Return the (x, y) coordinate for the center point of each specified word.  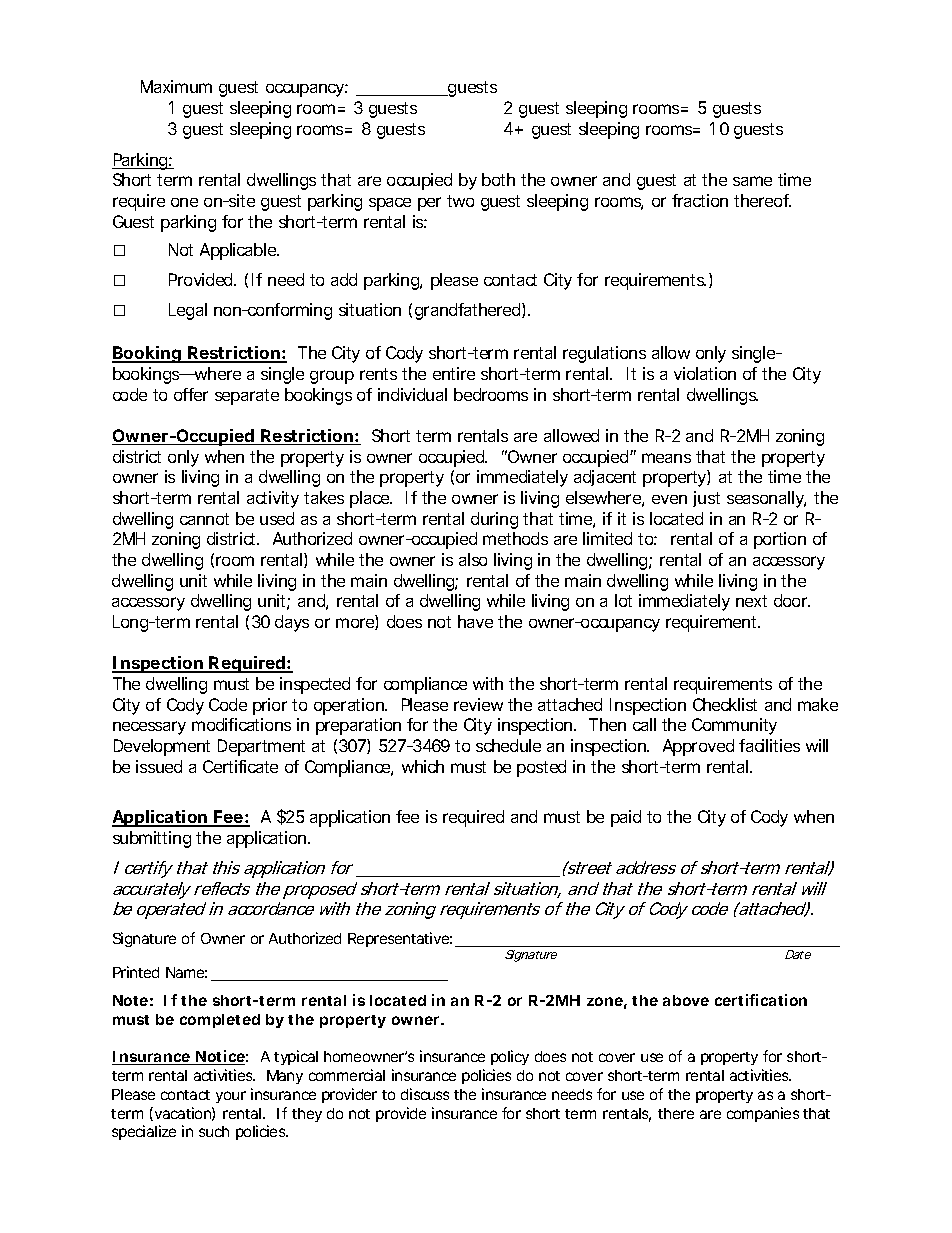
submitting (152, 839)
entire (454, 373)
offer (191, 394)
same (752, 181)
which (423, 766)
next (751, 601)
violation (705, 373)
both (498, 179)
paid (626, 818)
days (292, 623)
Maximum (176, 86)
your (231, 1097)
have (475, 621)
